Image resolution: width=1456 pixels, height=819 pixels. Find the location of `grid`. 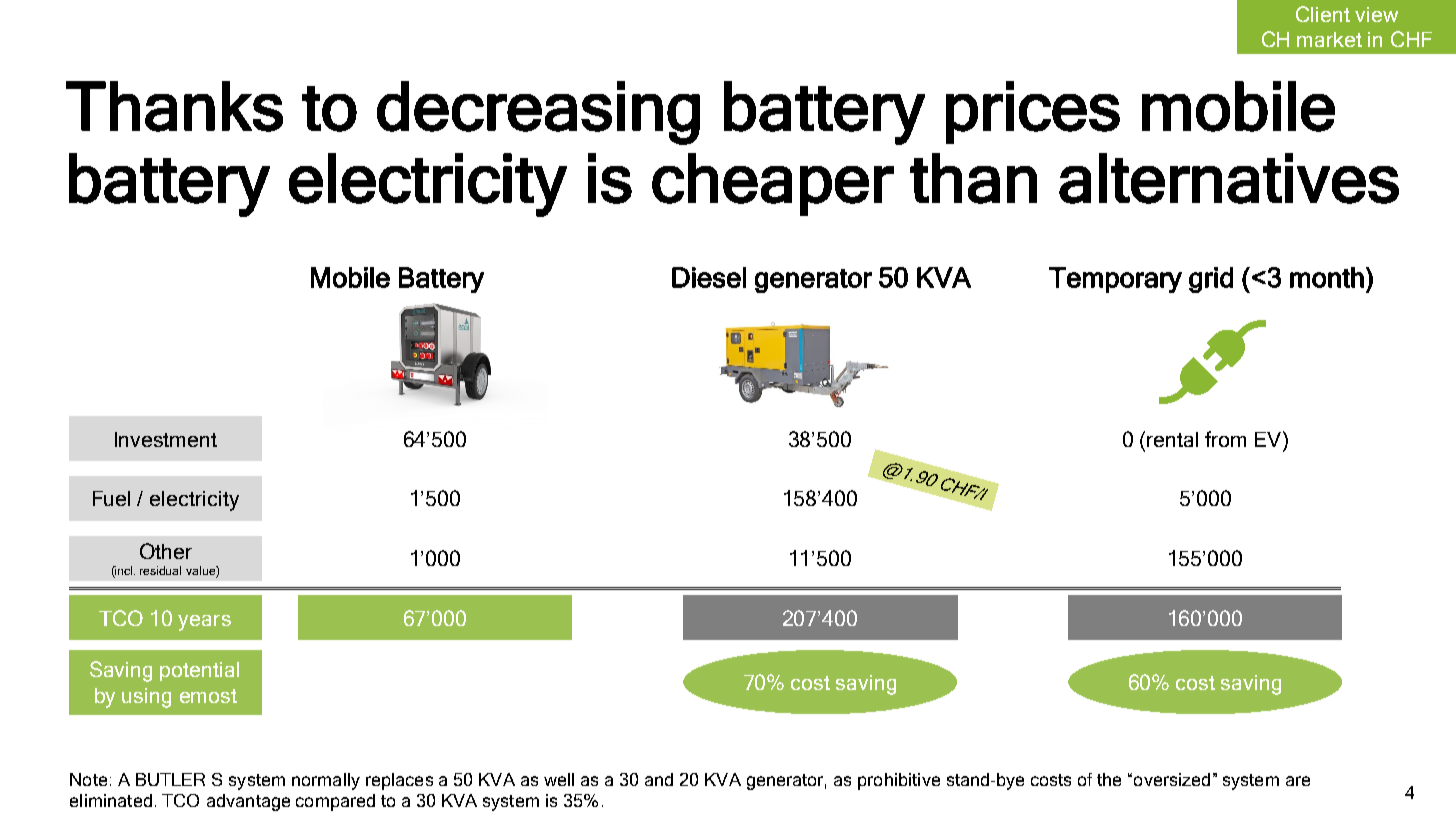

grid is located at coordinates (1211, 280).
